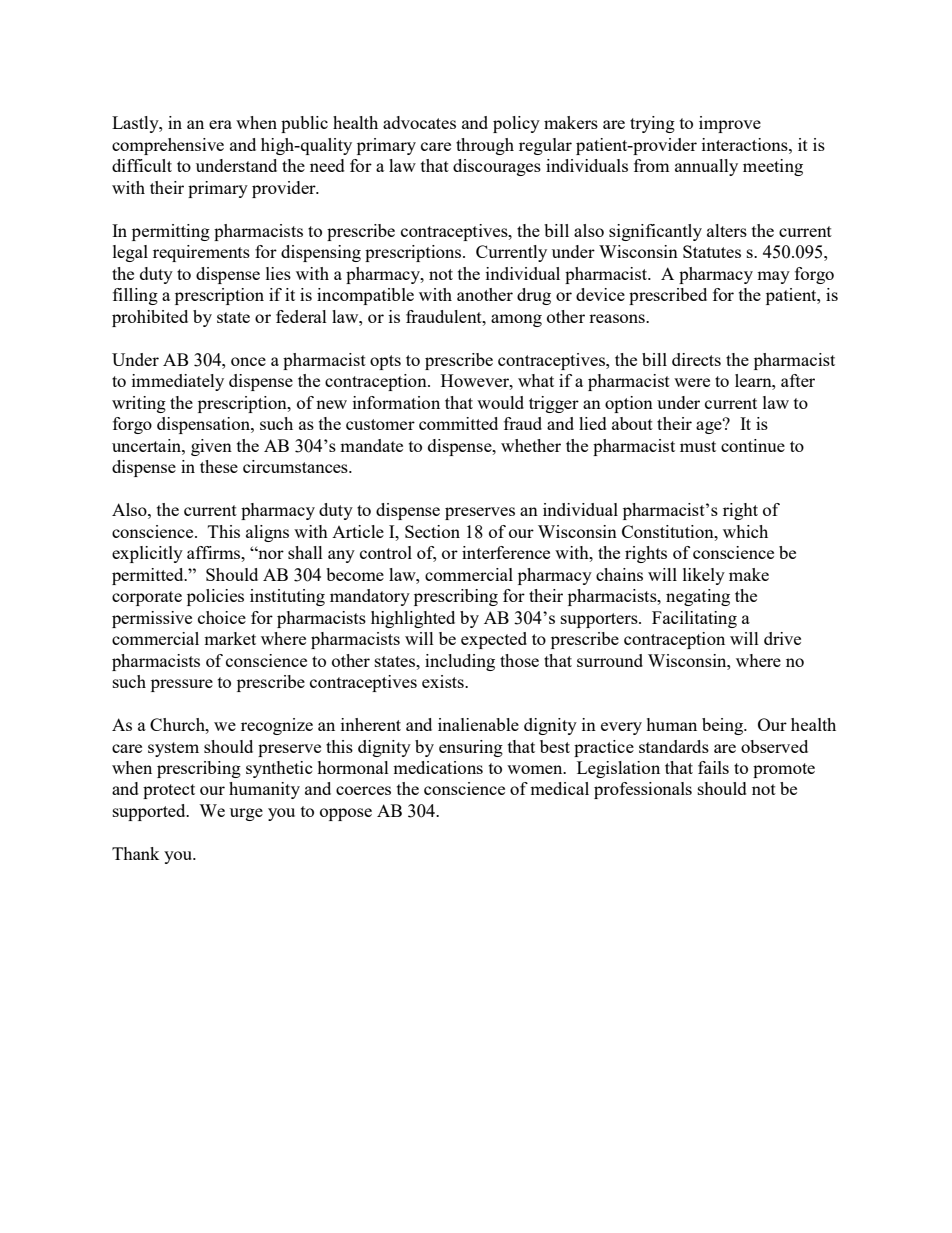 This screenshot has height=1233, width=952. What do you see at coordinates (643, 790) in the screenshot?
I see `professionals` at bounding box center [643, 790].
